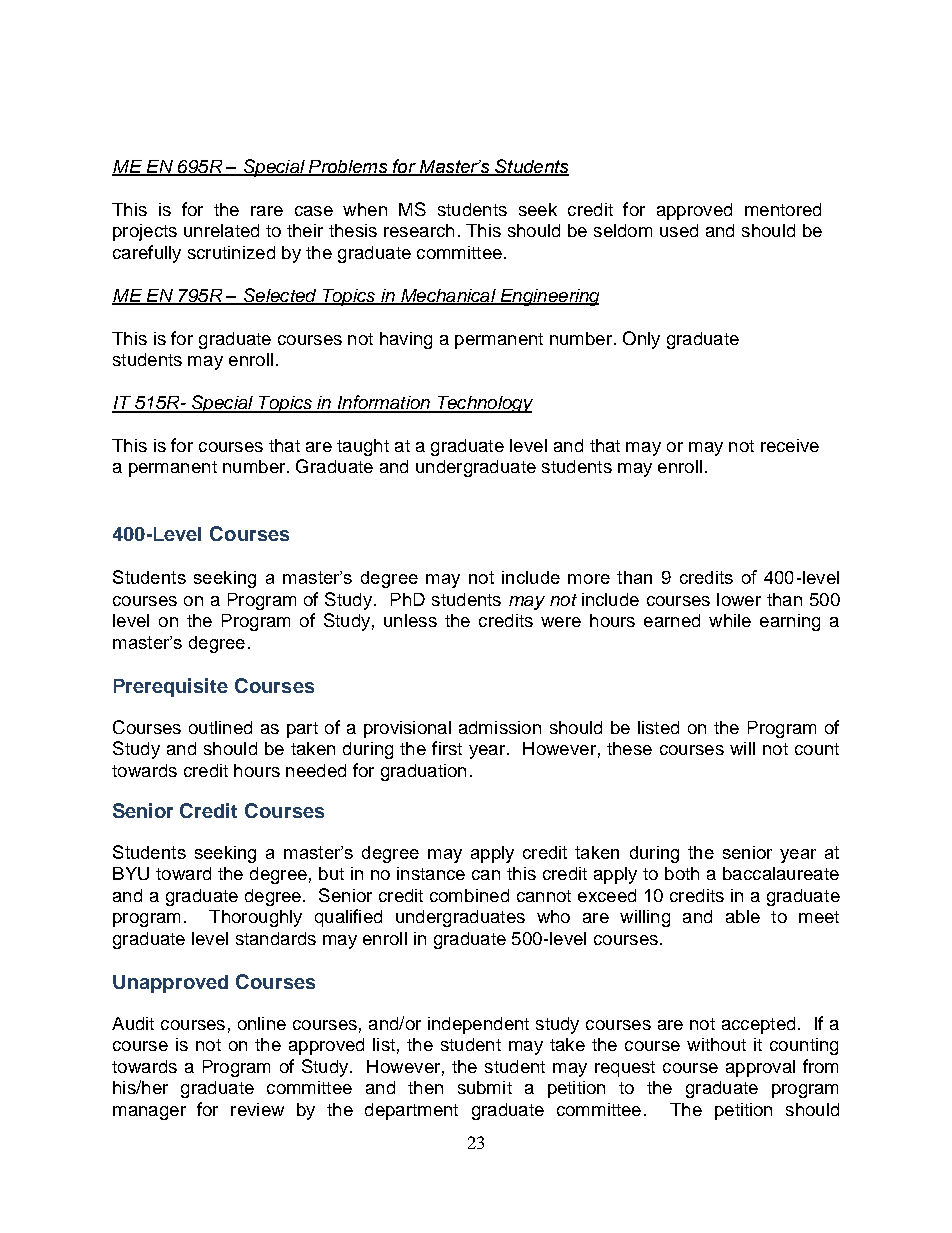 Image resolution: width=952 pixels, height=1233 pixels. What do you see at coordinates (383, 403) in the screenshot?
I see `Information` at bounding box center [383, 403].
